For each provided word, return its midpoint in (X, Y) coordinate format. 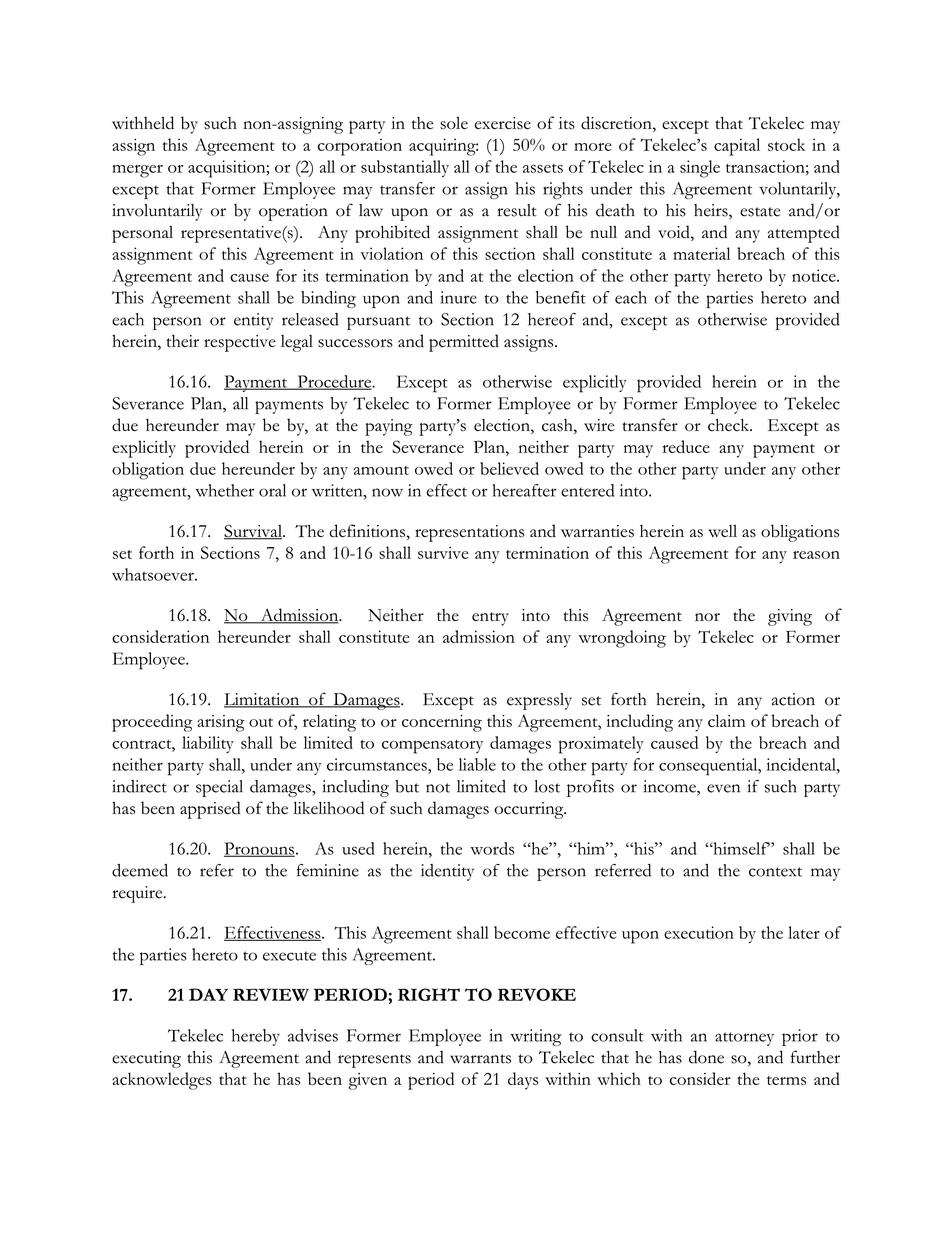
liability (208, 744)
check (730, 425)
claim (726, 720)
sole (454, 123)
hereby (256, 1037)
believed (509, 468)
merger (137, 171)
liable (477, 764)
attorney (744, 1039)
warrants (480, 1059)
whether (224, 490)
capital (737, 147)
